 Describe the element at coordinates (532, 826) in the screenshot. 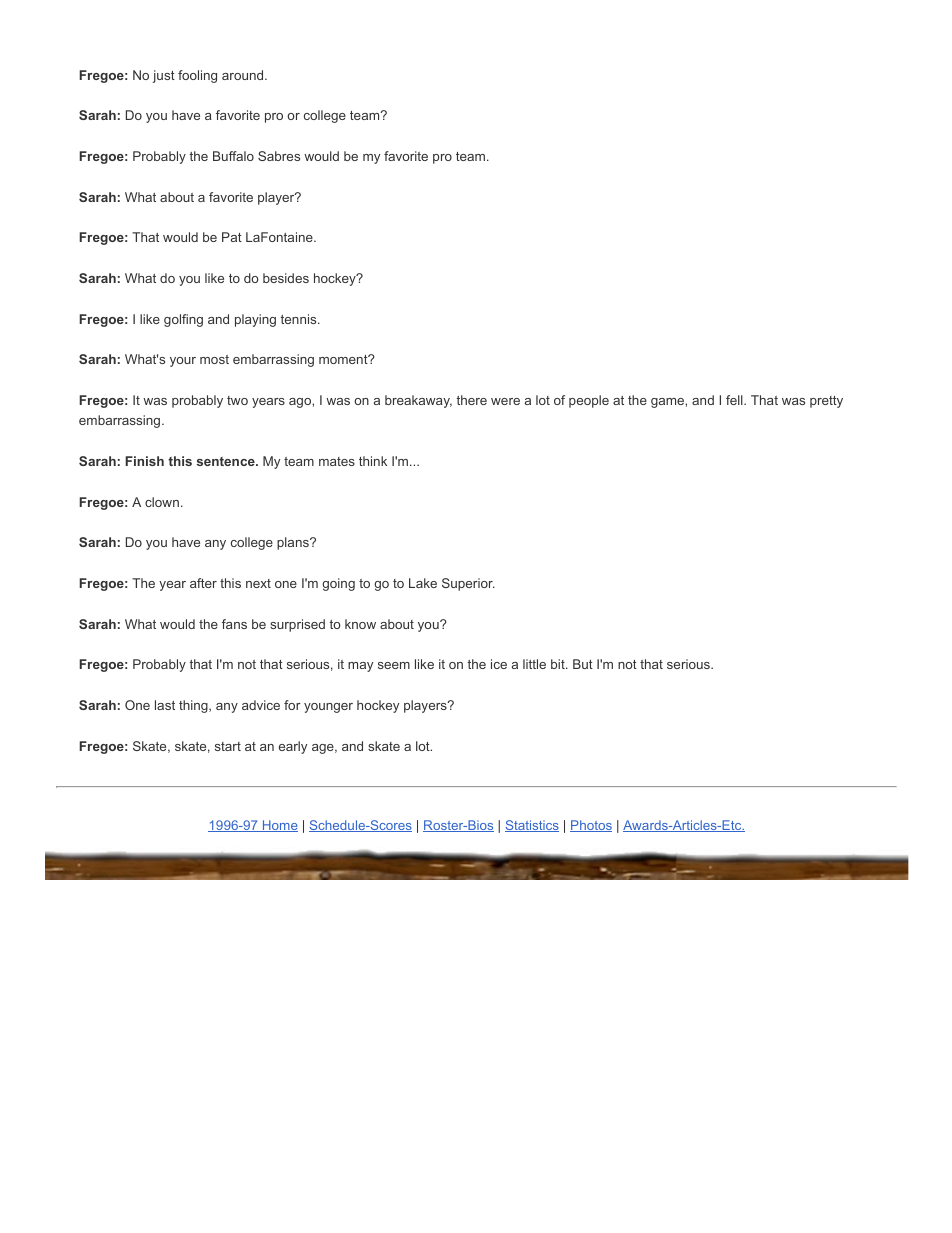

I see `Statistics` at that location.
